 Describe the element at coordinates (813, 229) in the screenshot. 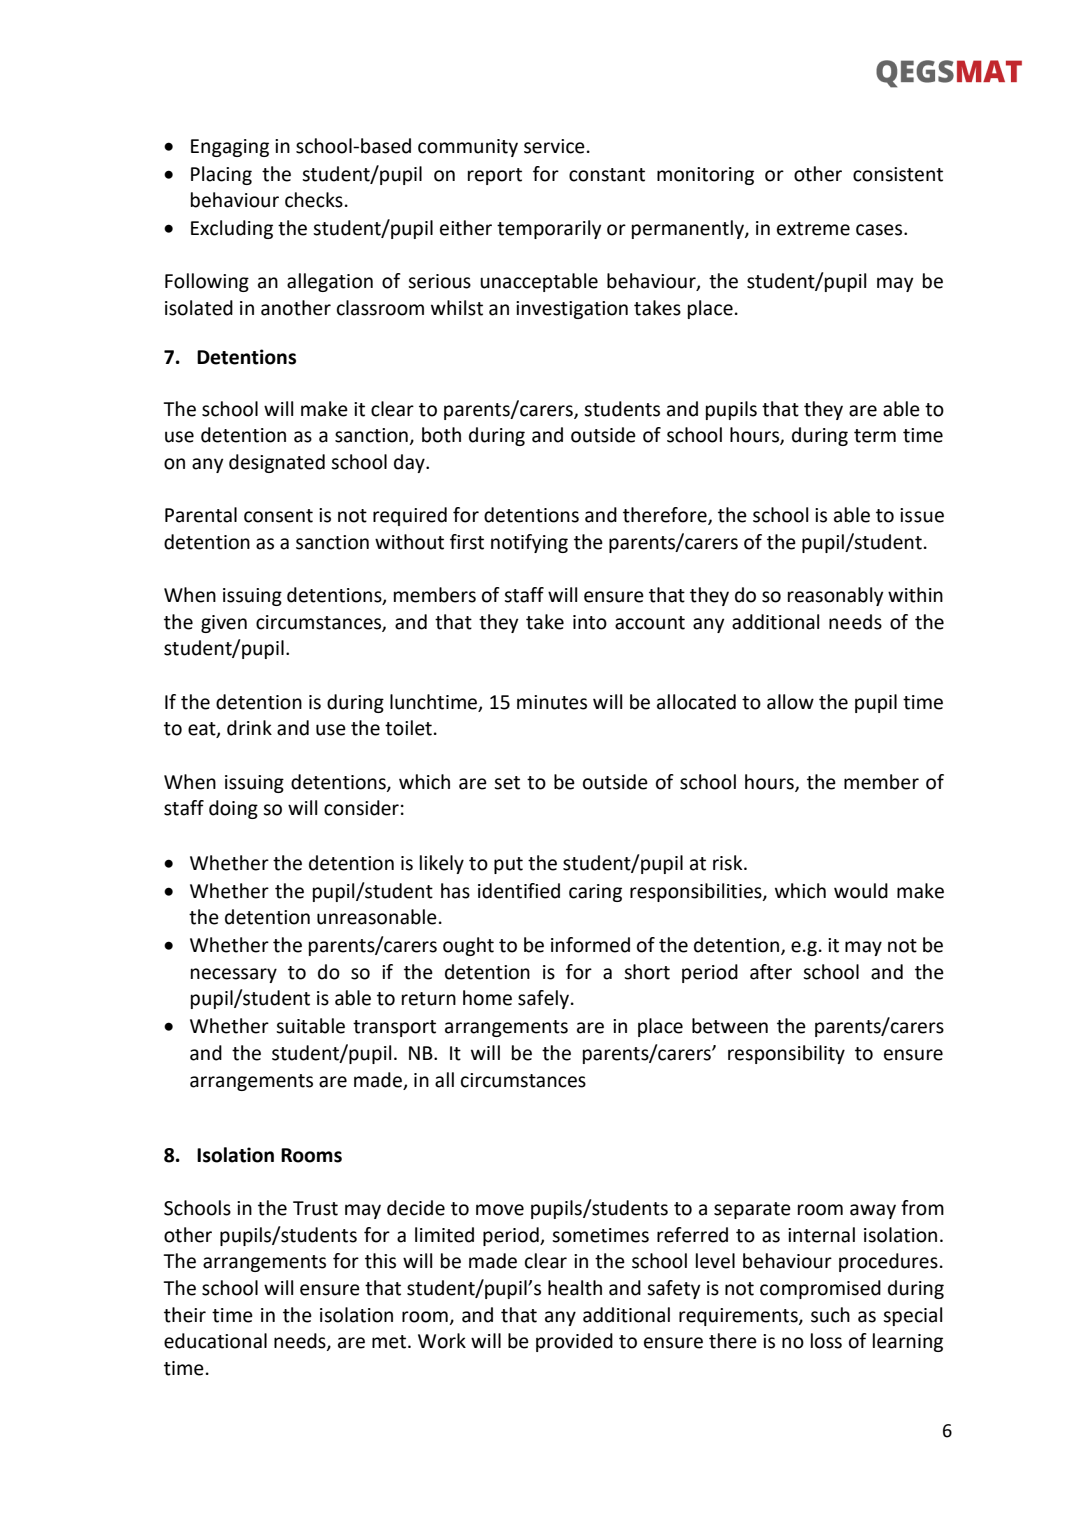

I see `extreme` at that location.
